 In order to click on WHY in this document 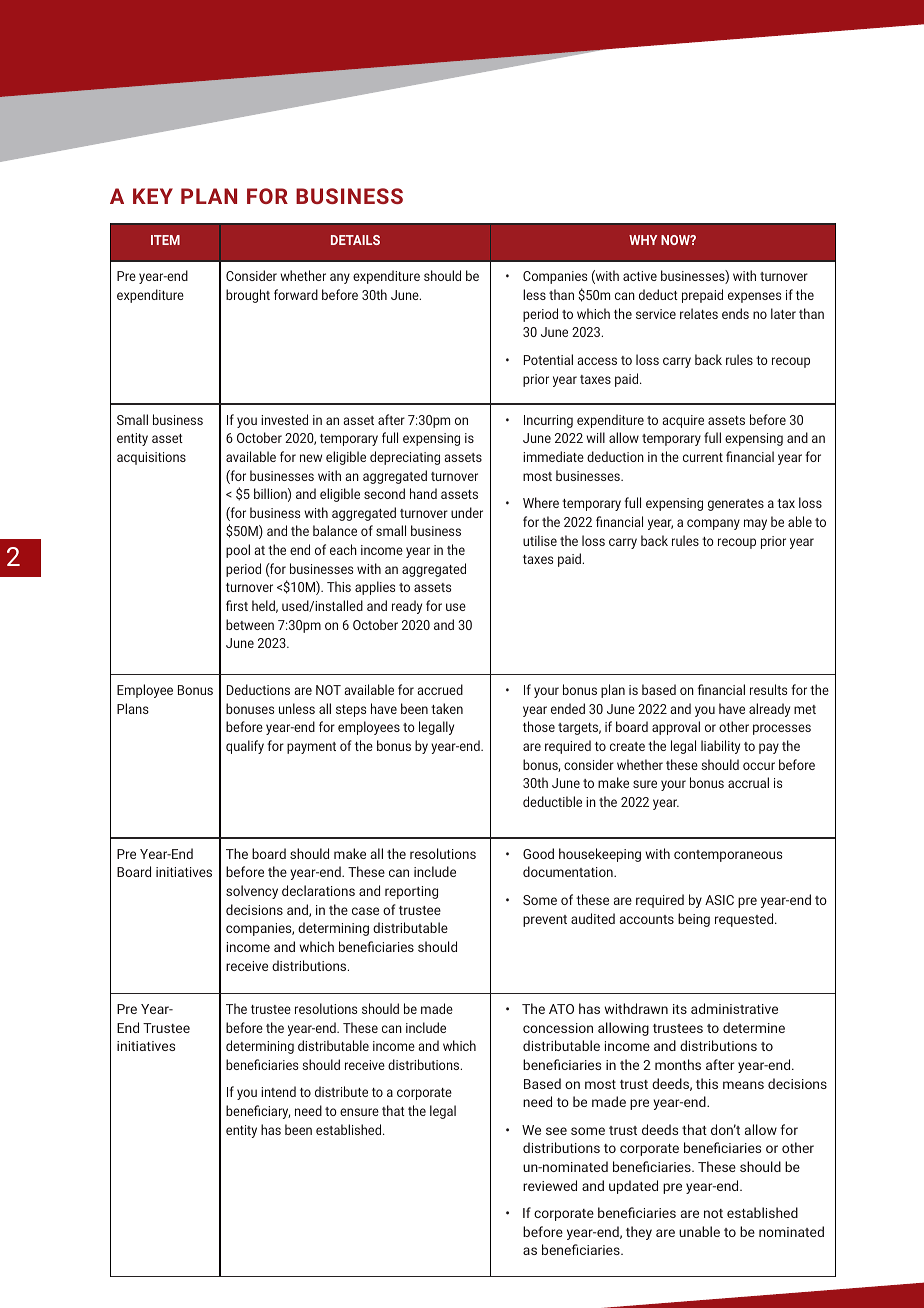, I will do `click(643, 240)`.
